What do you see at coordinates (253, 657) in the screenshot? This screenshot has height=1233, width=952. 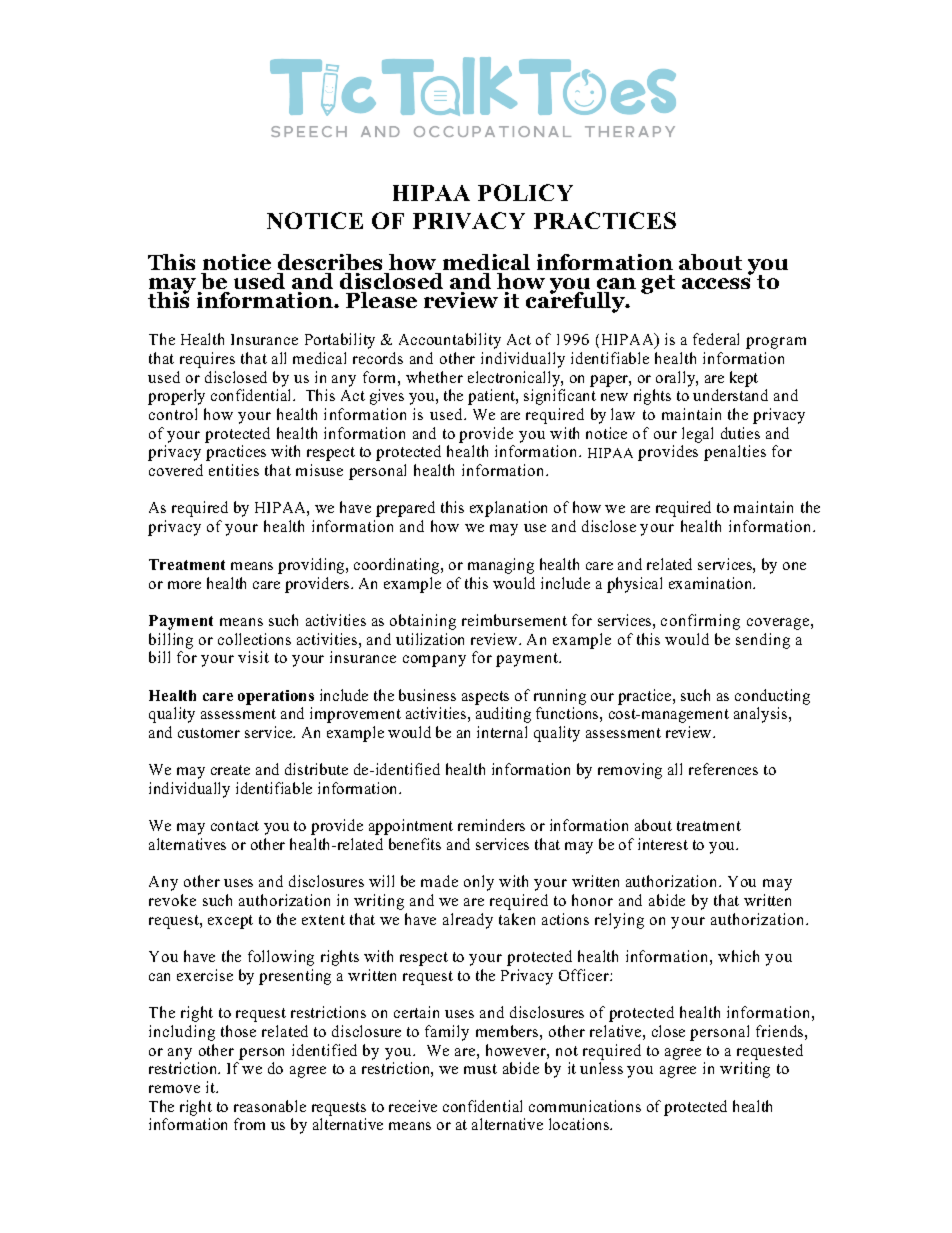 I see `visit` at bounding box center [253, 657].
